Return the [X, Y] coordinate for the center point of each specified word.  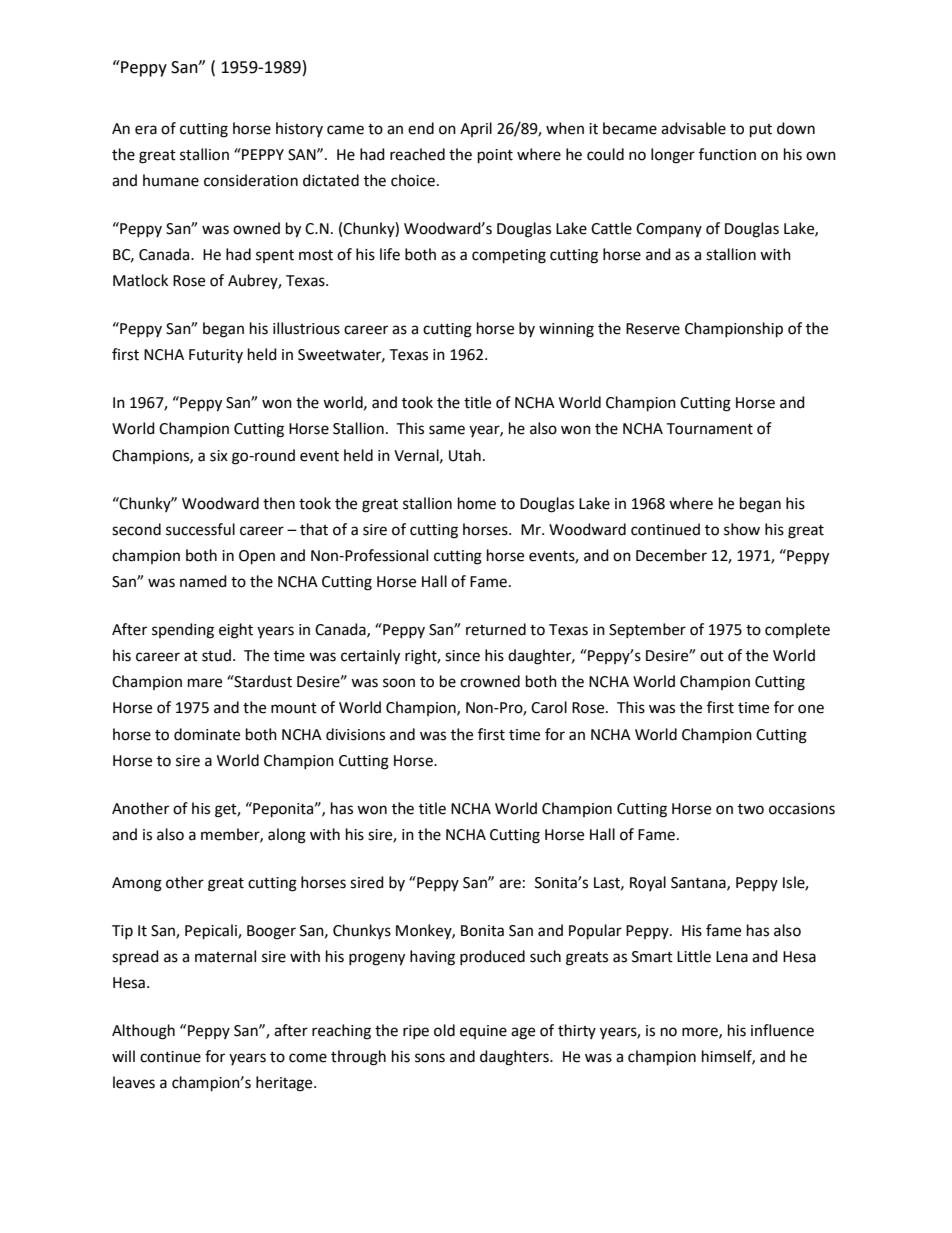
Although [143, 1032]
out [712, 656]
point [495, 156]
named [203, 581]
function [727, 154]
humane [171, 180]
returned [496, 629]
